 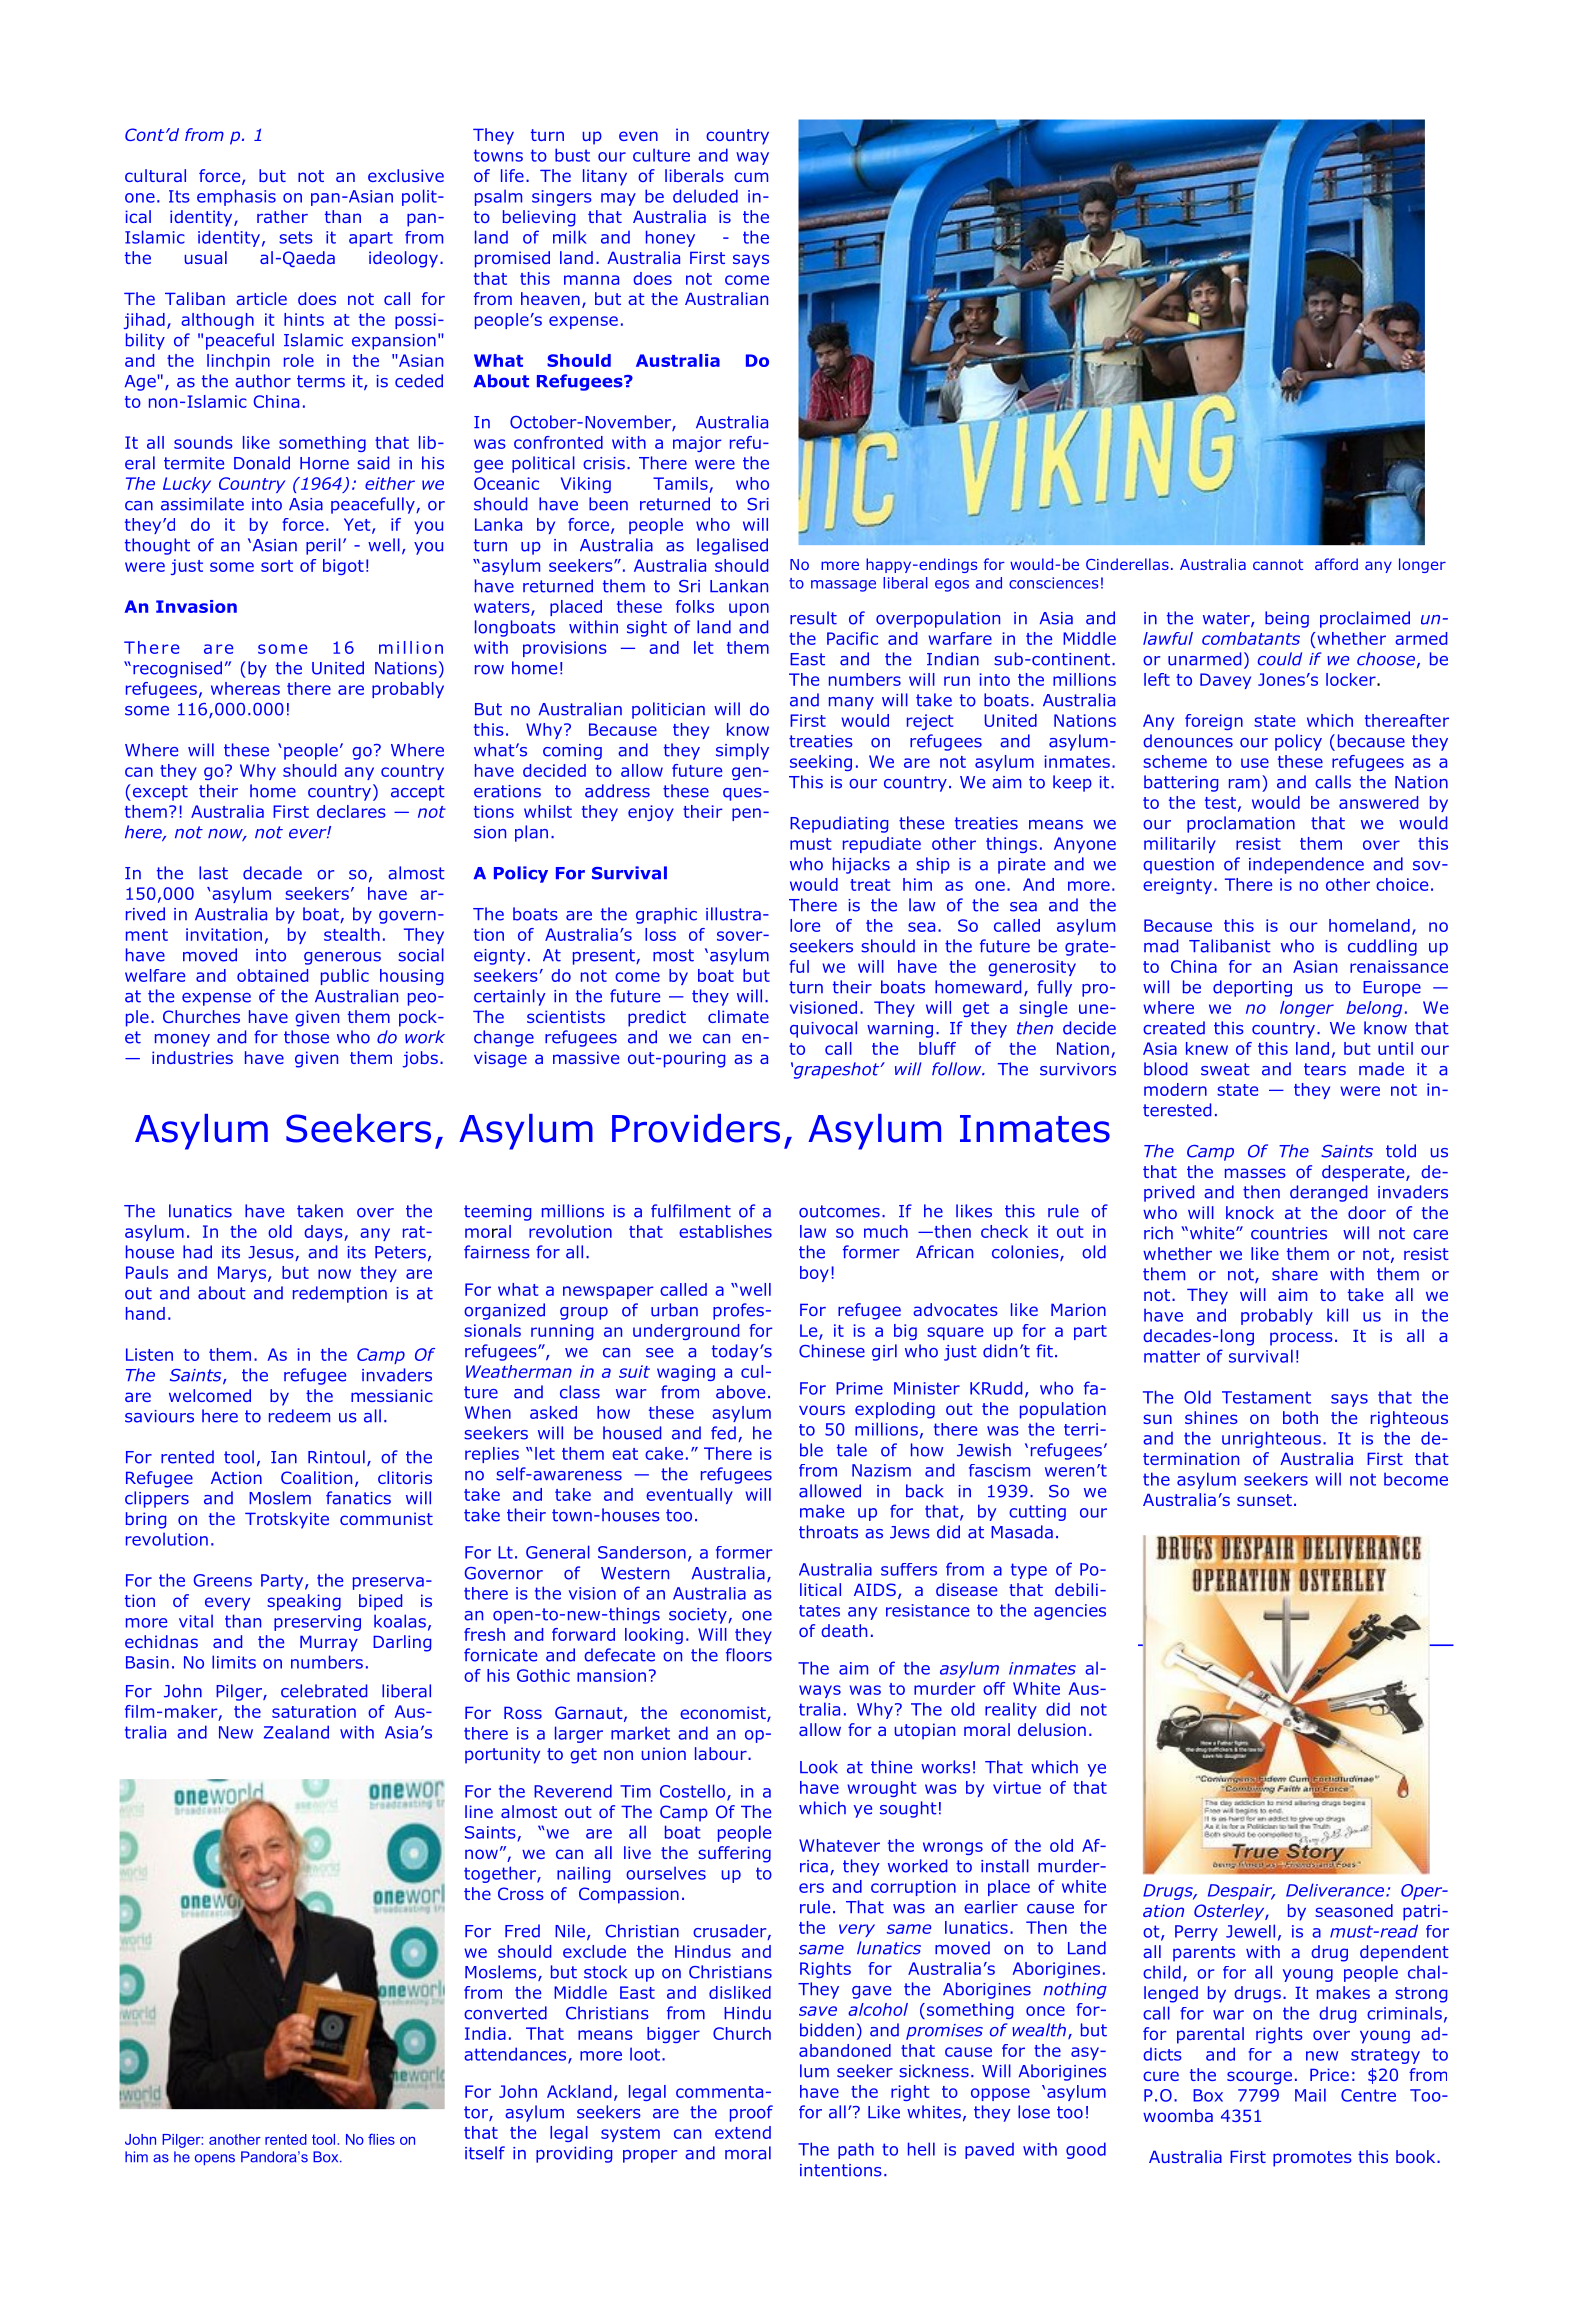 What do you see at coordinates (1259, 2078) in the screenshot?
I see `scourge` at bounding box center [1259, 2078].
